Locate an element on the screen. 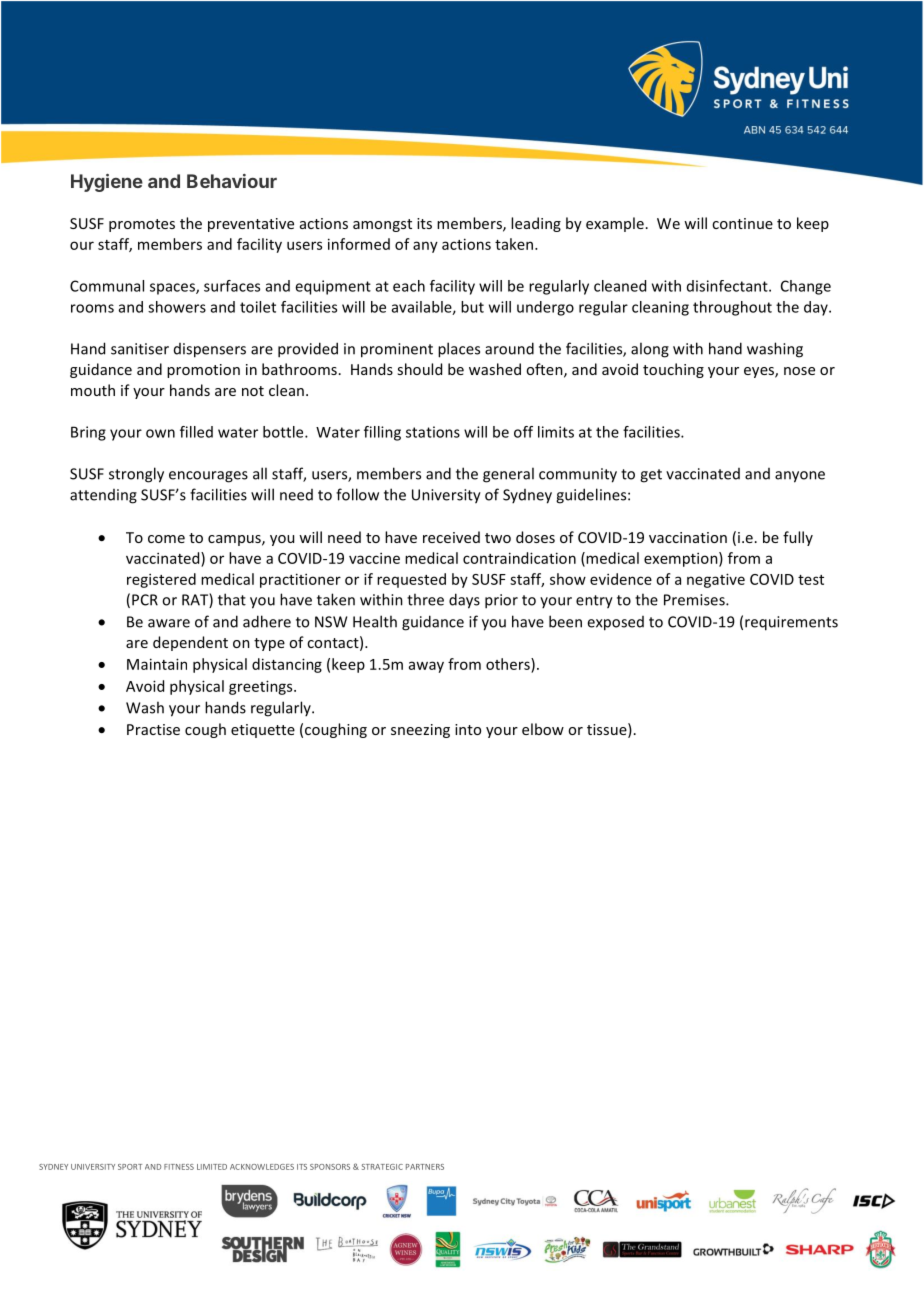 Image resolution: width=924 pixels, height=1308 pixels. continue is located at coordinates (742, 223).
